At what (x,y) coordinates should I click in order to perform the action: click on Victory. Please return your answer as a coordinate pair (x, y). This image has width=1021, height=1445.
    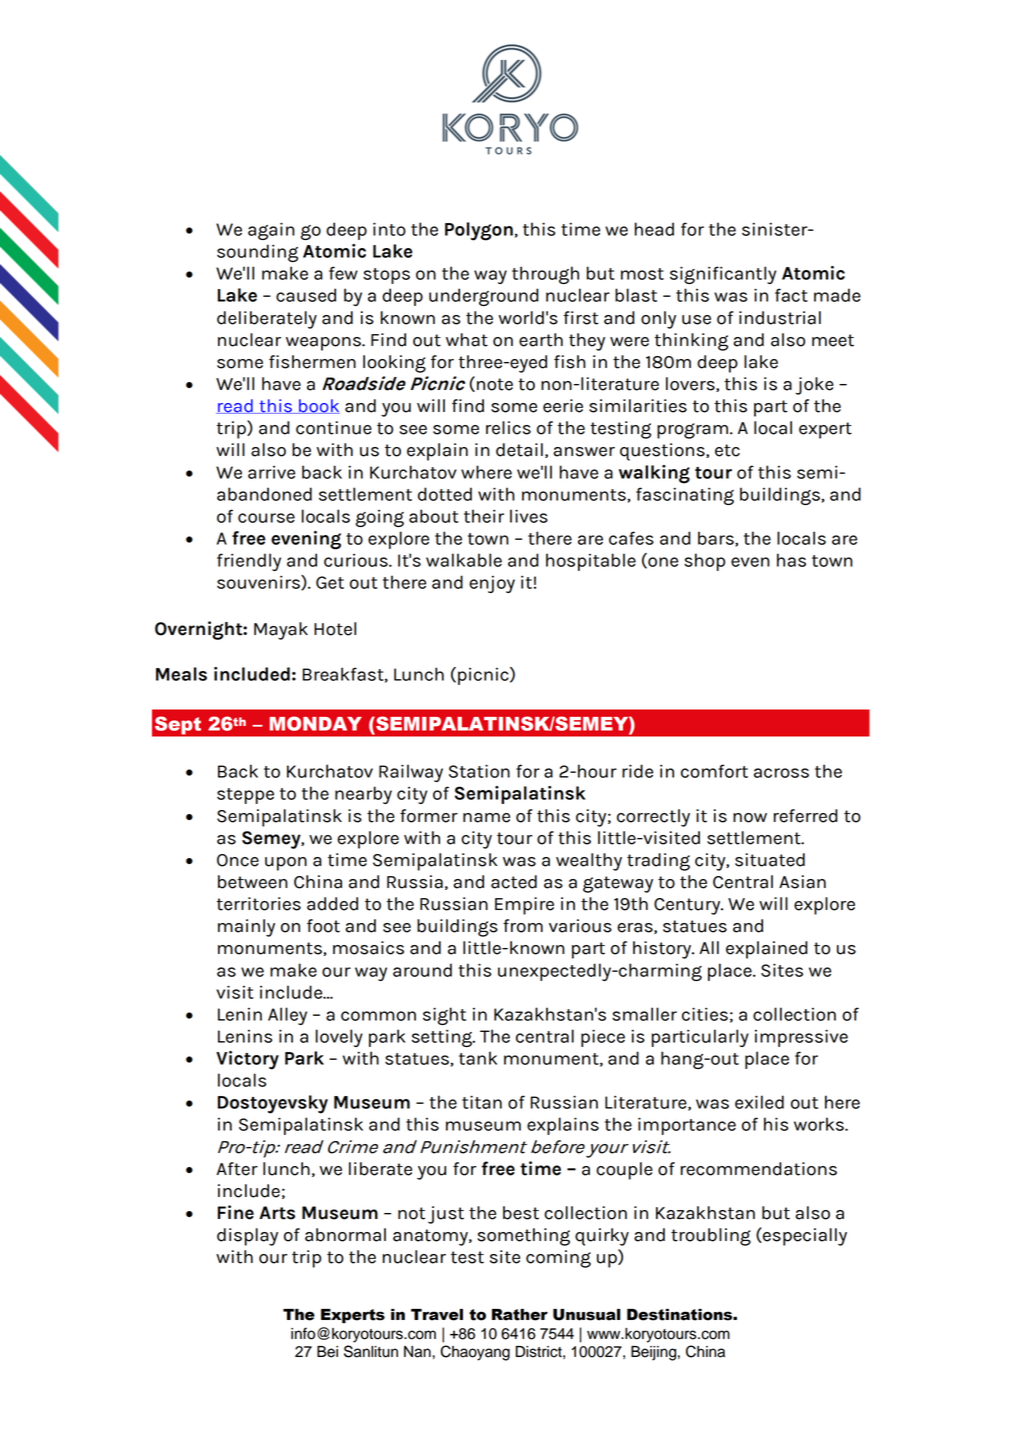
    Looking at the image, I should click on (247, 1060).
